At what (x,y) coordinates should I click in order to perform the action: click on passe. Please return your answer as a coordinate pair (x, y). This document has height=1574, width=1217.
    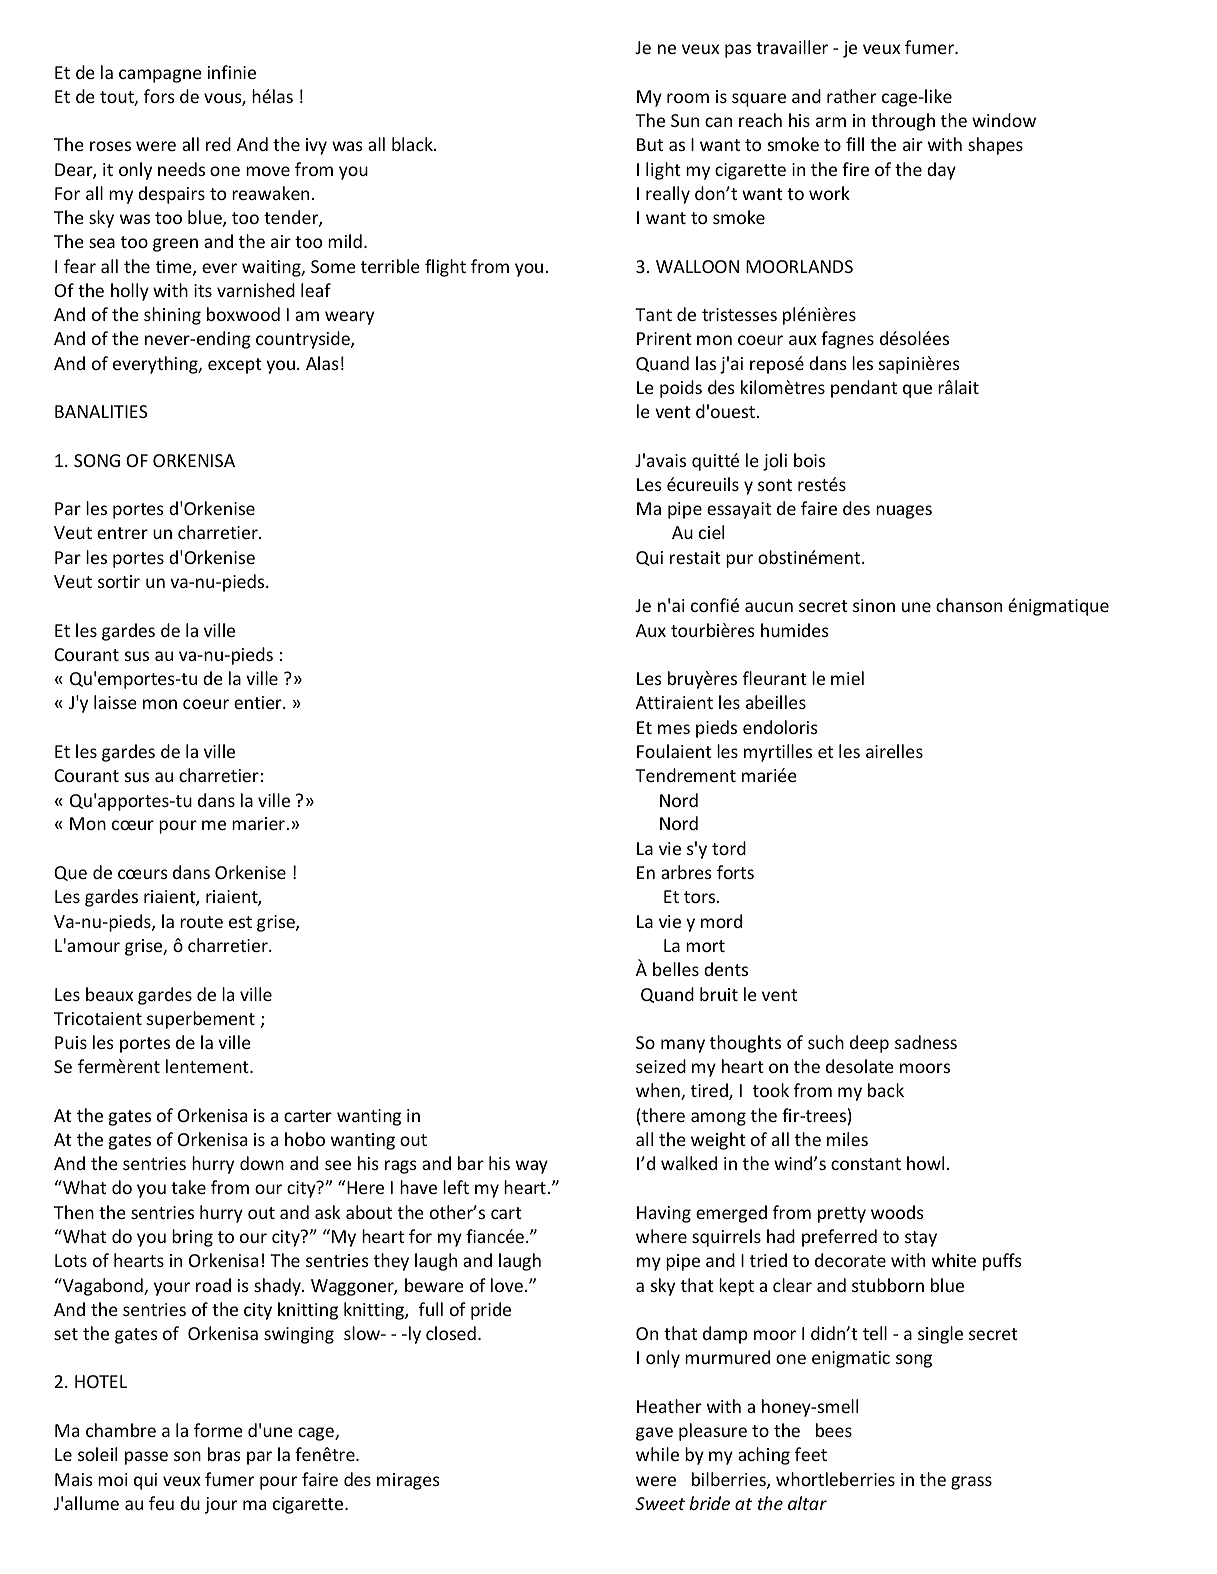
    Looking at the image, I should click on (146, 1458).
